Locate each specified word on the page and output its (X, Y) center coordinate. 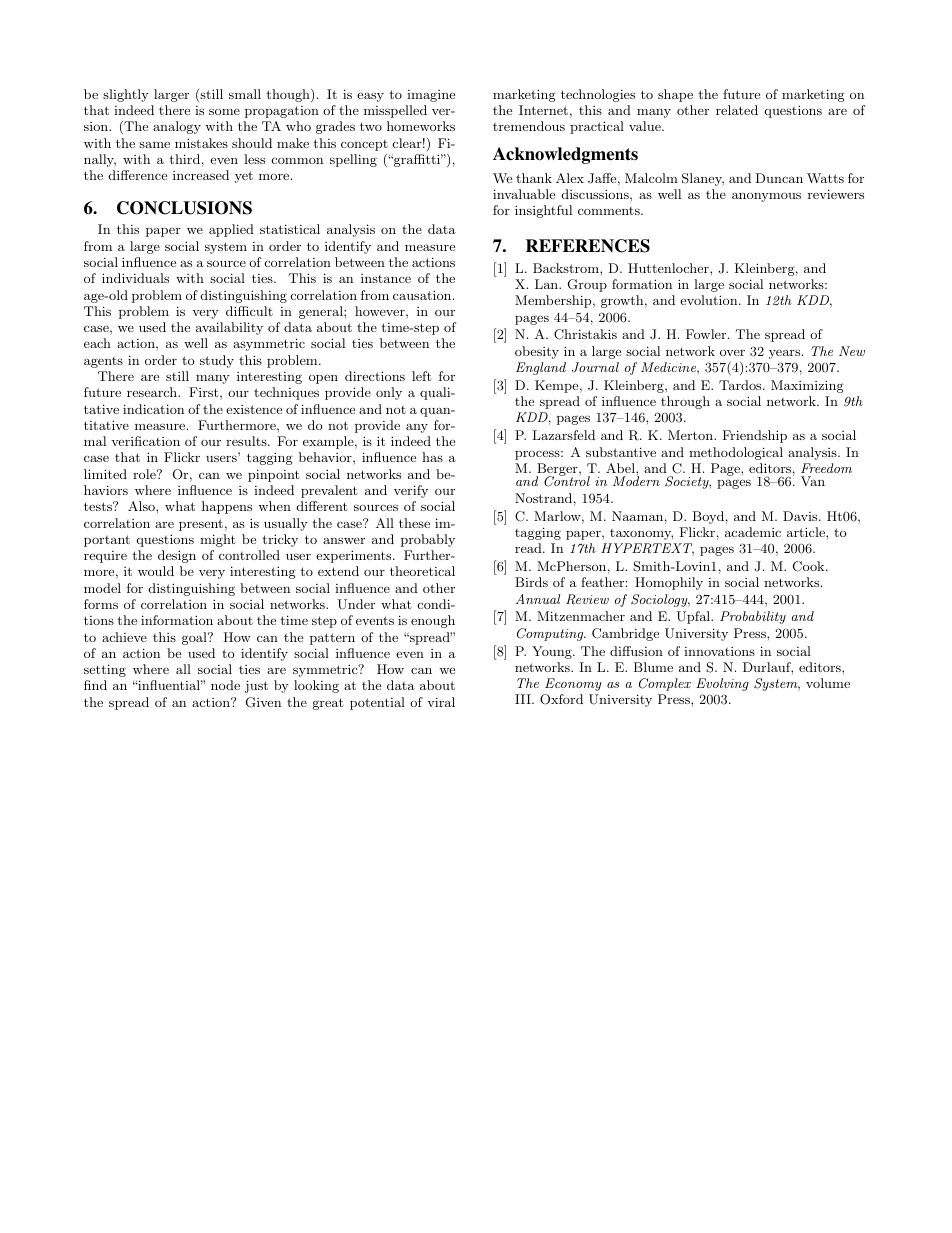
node (225, 685)
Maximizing (807, 386)
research (153, 392)
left (421, 376)
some (224, 111)
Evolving (722, 684)
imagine (431, 96)
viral (441, 702)
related (737, 110)
